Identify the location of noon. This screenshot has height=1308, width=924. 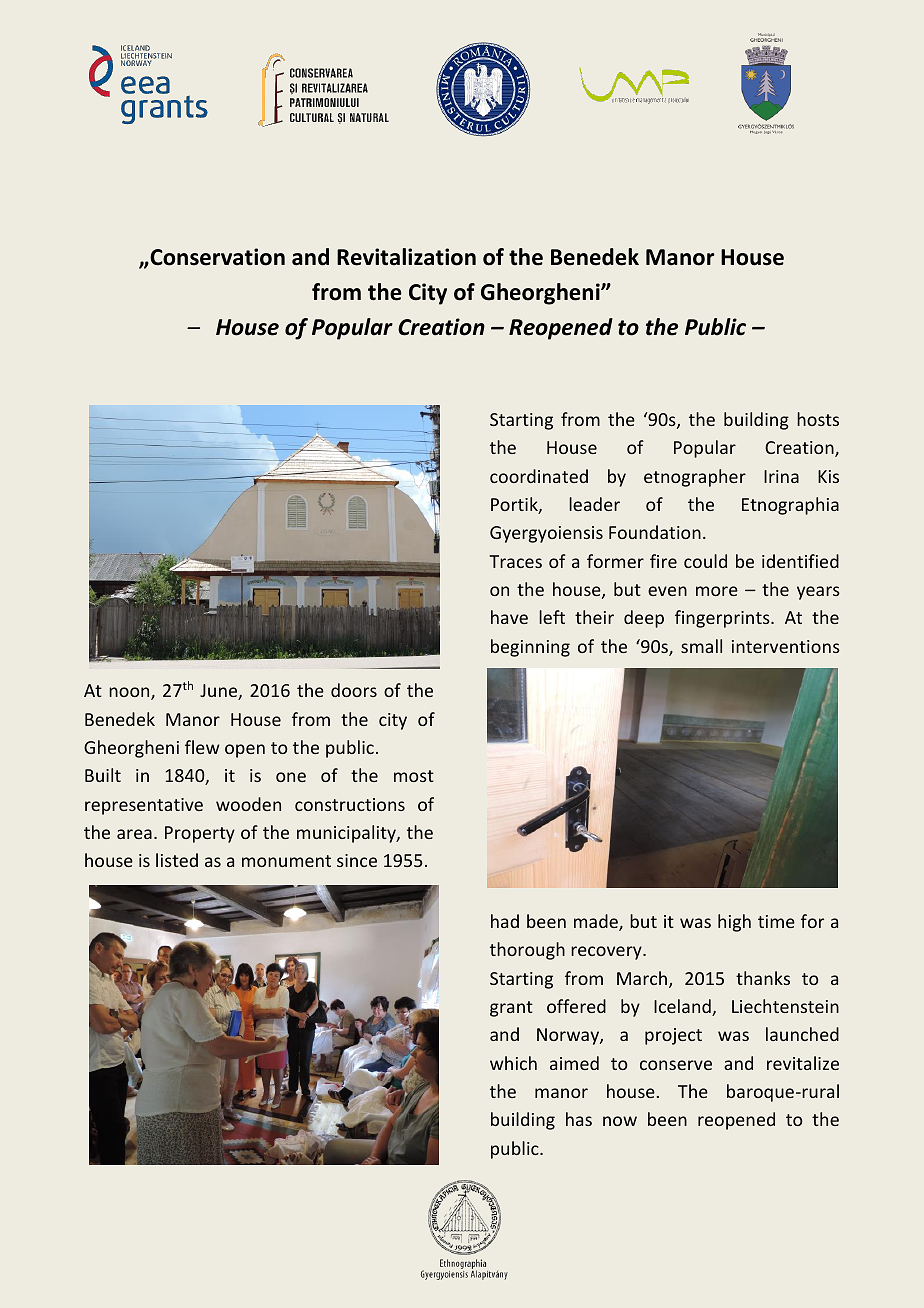
(130, 693).
